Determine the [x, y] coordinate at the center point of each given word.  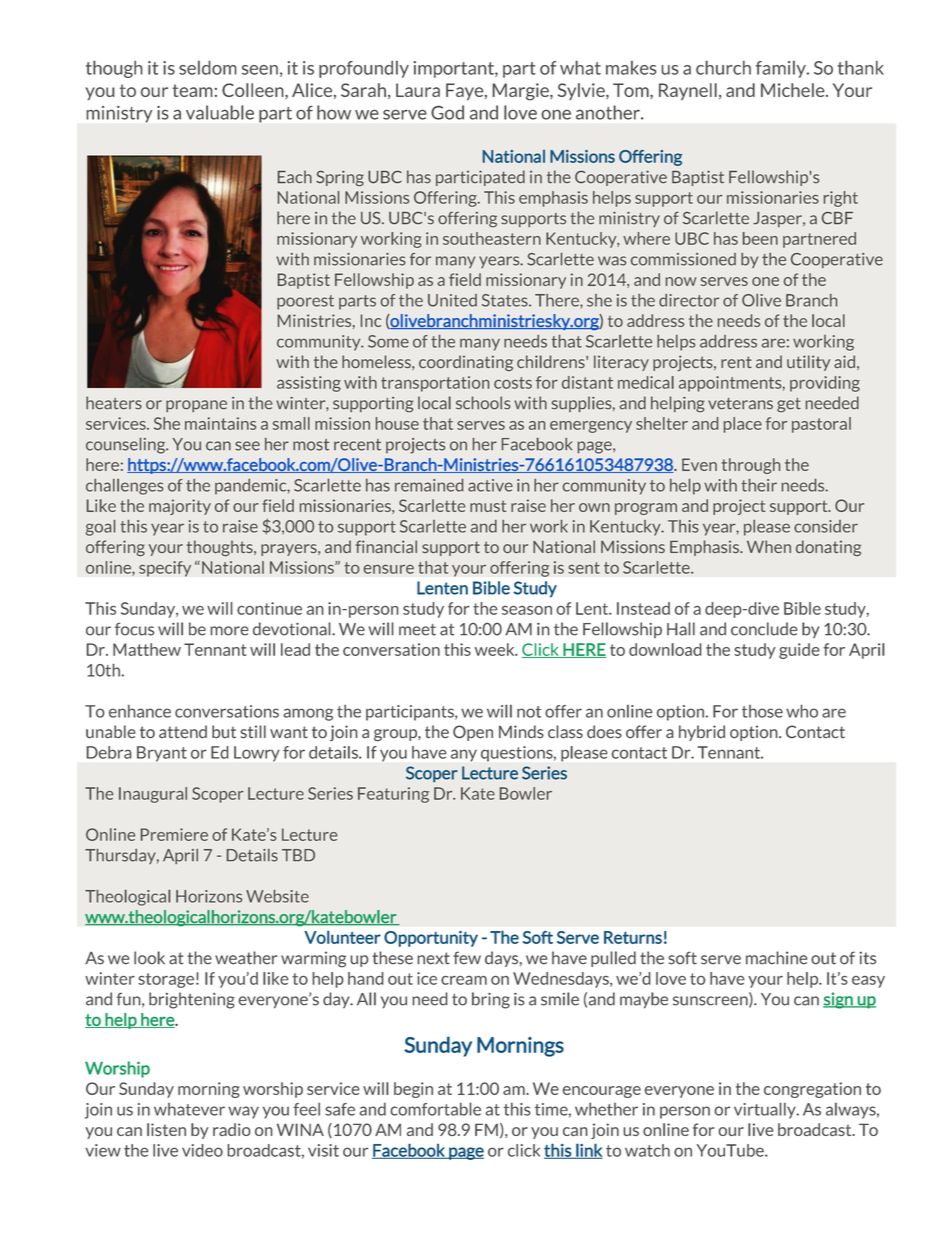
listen [166, 1129]
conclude [764, 629]
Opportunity [431, 939]
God [447, 112]
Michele [794, 90]
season [527, 610]
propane [196, 406]
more [229, 631]
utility [808, 363]
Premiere [174, 834]
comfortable [436, 1109]
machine [776, 958]
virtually [766, 1110]
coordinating [466, 363]
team [192, 90]
